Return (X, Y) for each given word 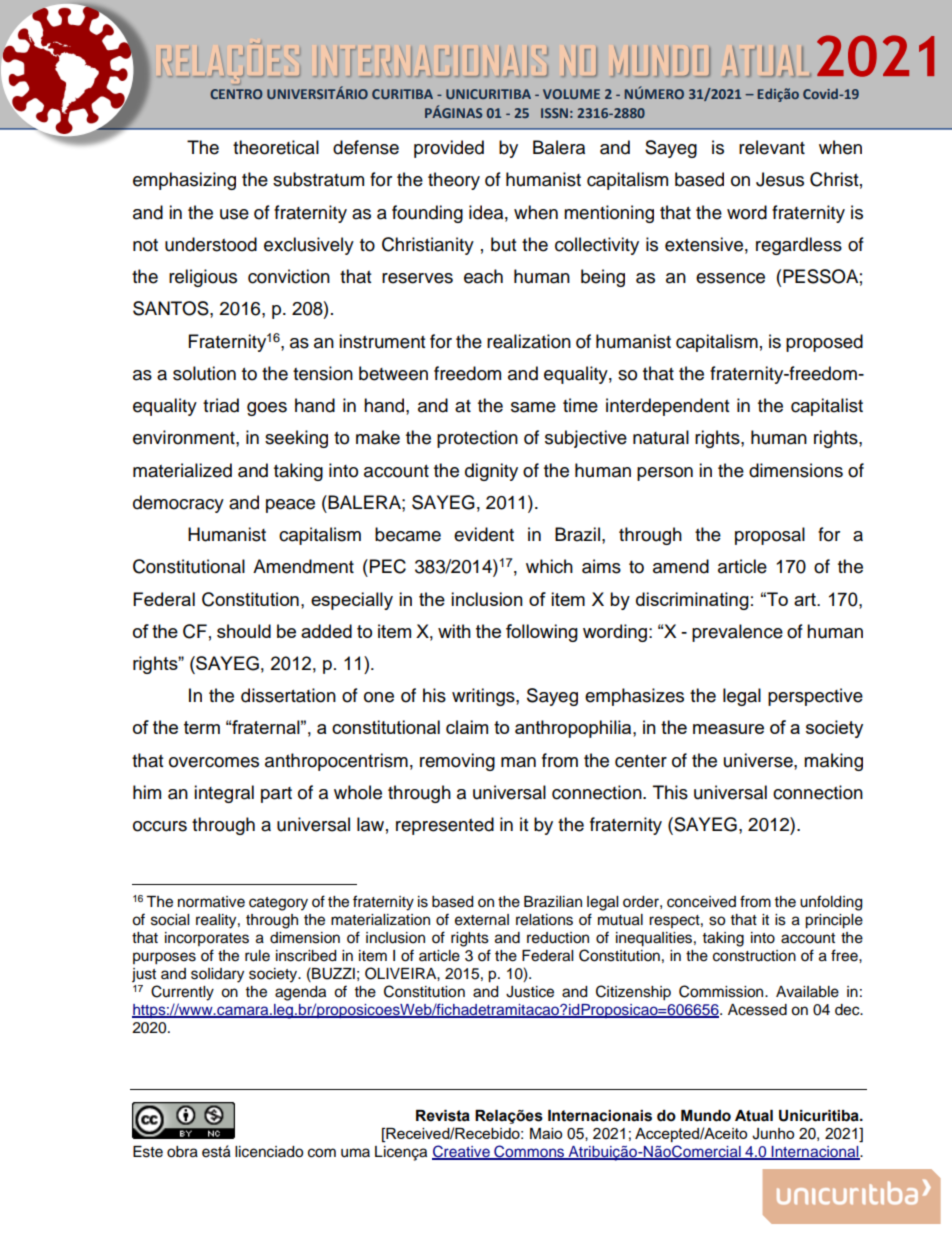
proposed (824, 343)
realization (529, 341)
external (482, 920)
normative (211, 902)
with (454, 631)
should (244, 631)
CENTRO (236, 94)
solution (204, 373)
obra (182, 1152)
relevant (772, 147)
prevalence (737, 633)
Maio (546, 1133)
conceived (701, 902)
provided (449, 149)
